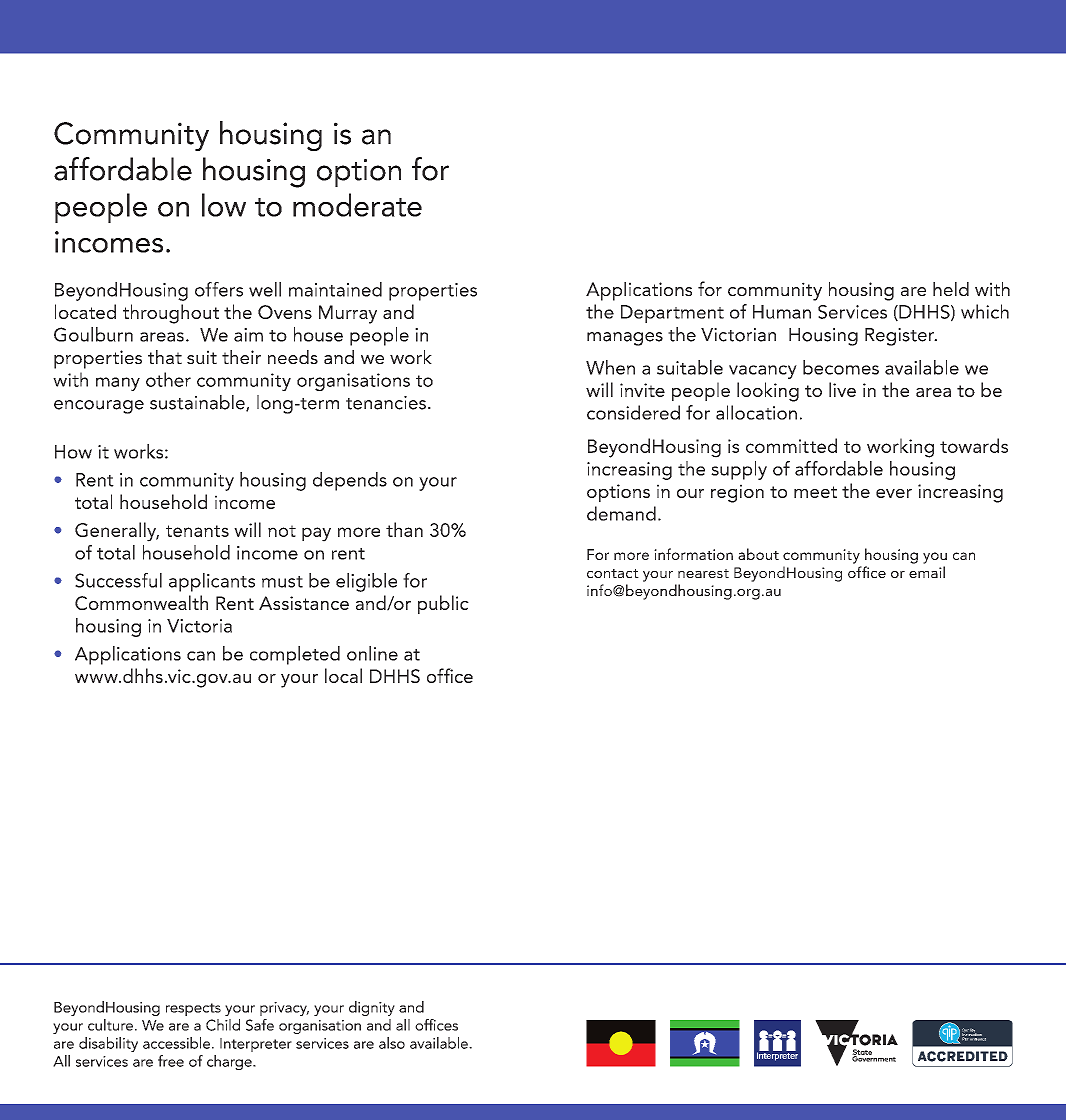 The image size is (1066, 1120). Describe the element at coordinates (224, 205) in the page. I see `low` at that location.
